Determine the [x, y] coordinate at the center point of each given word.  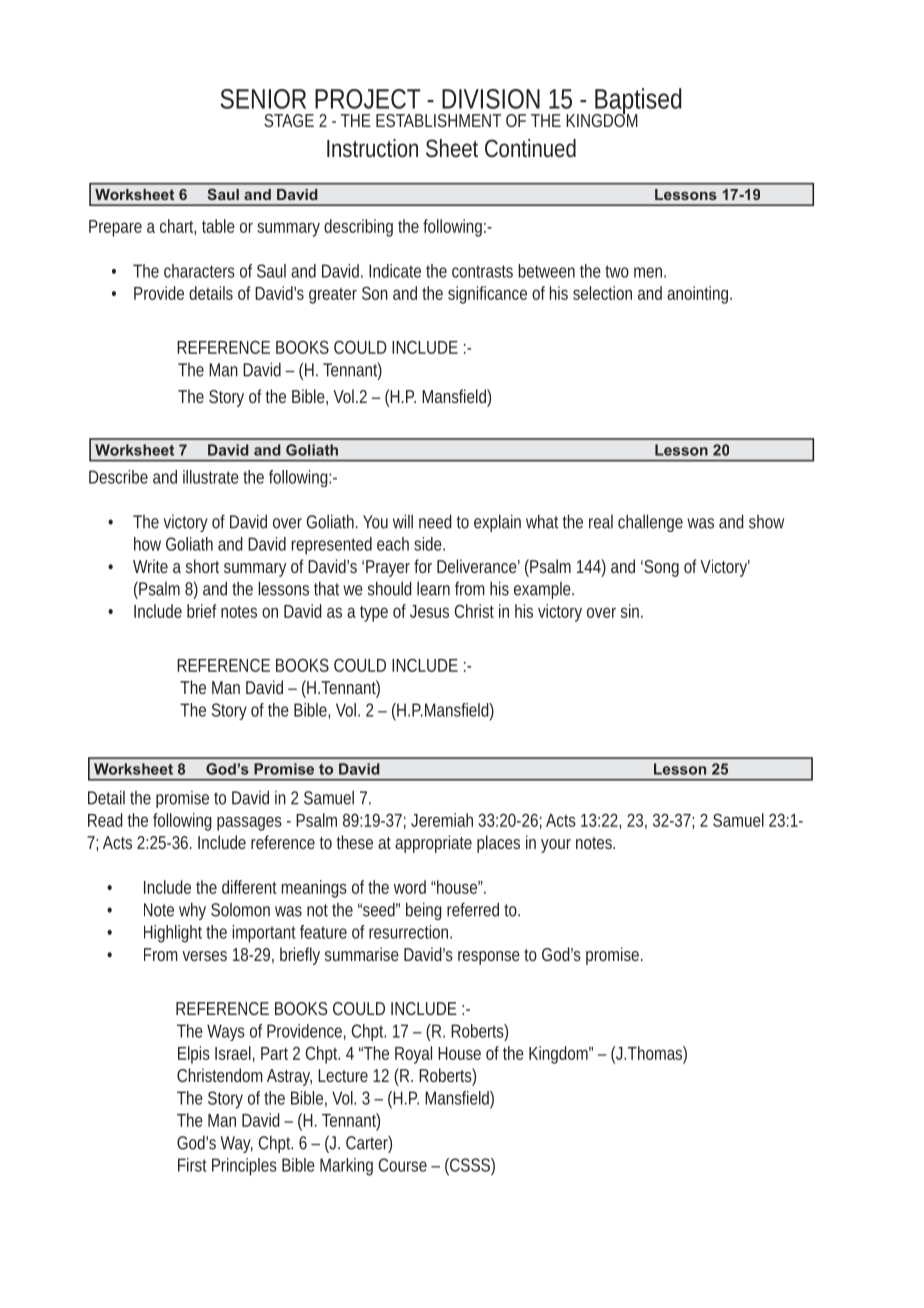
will [403, 521]
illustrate [211, 477]
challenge [650, 523]
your [556, 846]
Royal [413, 1055]
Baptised [637, 102]
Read [105, 820]
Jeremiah [442, 820]
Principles [244, 1167]
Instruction [372, 148]
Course [403, 1165]
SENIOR [263, 99]
